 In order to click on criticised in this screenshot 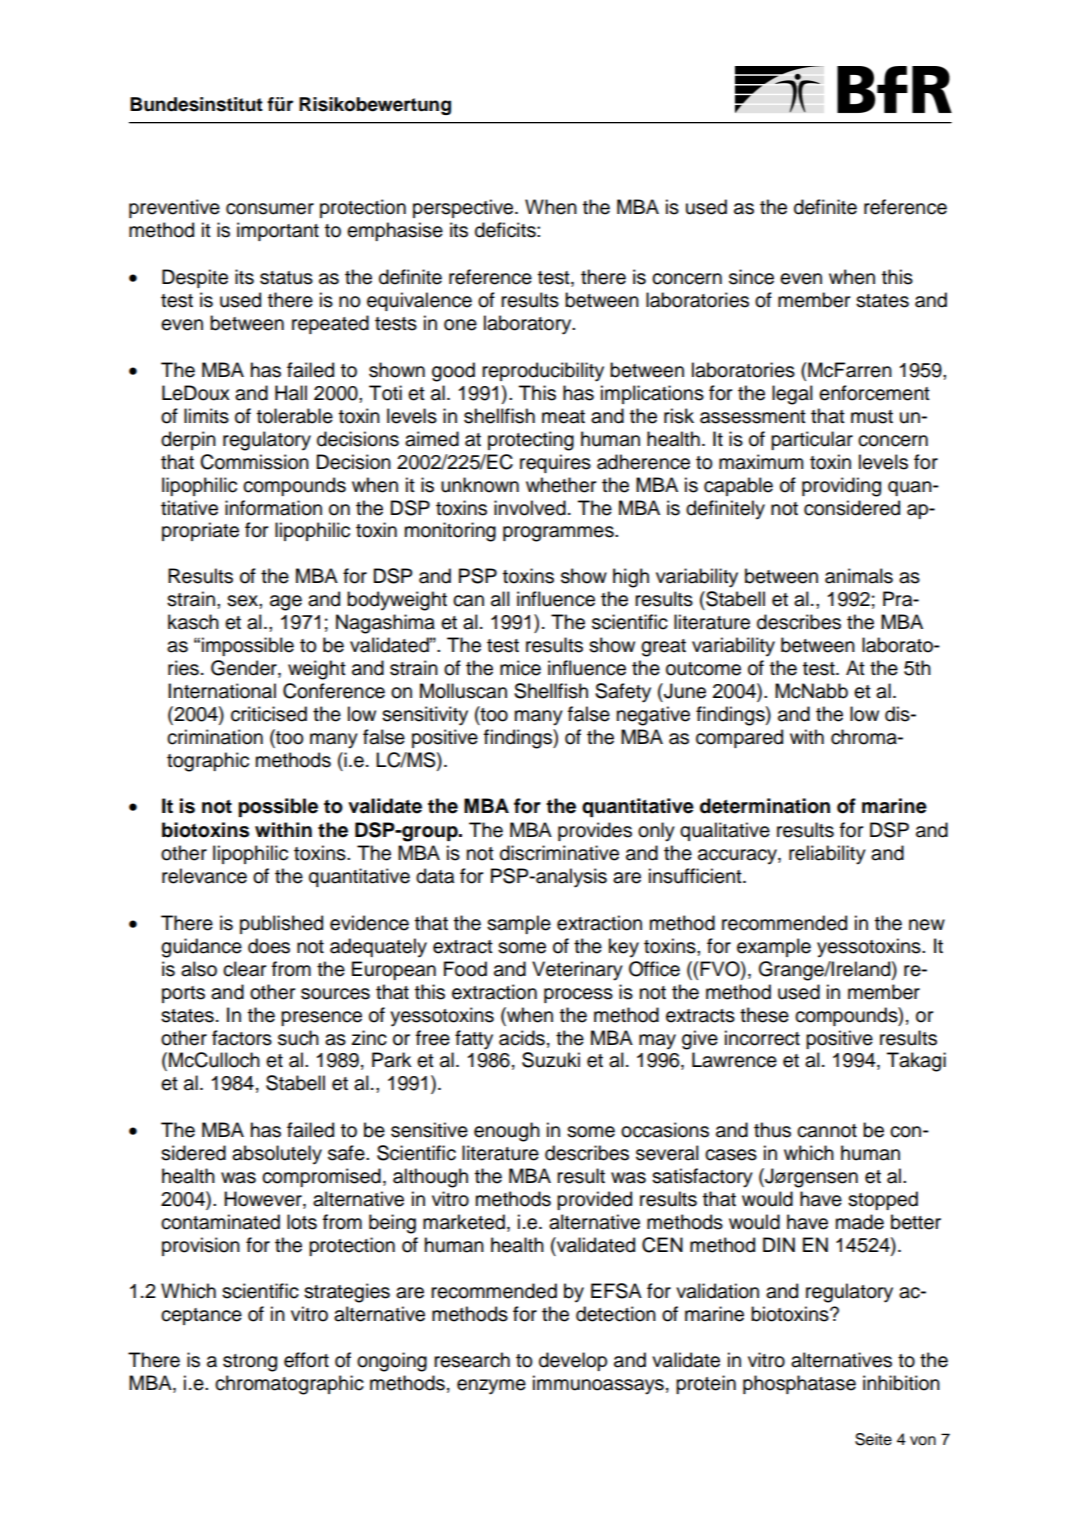, I will do `click(269, 714)`.
